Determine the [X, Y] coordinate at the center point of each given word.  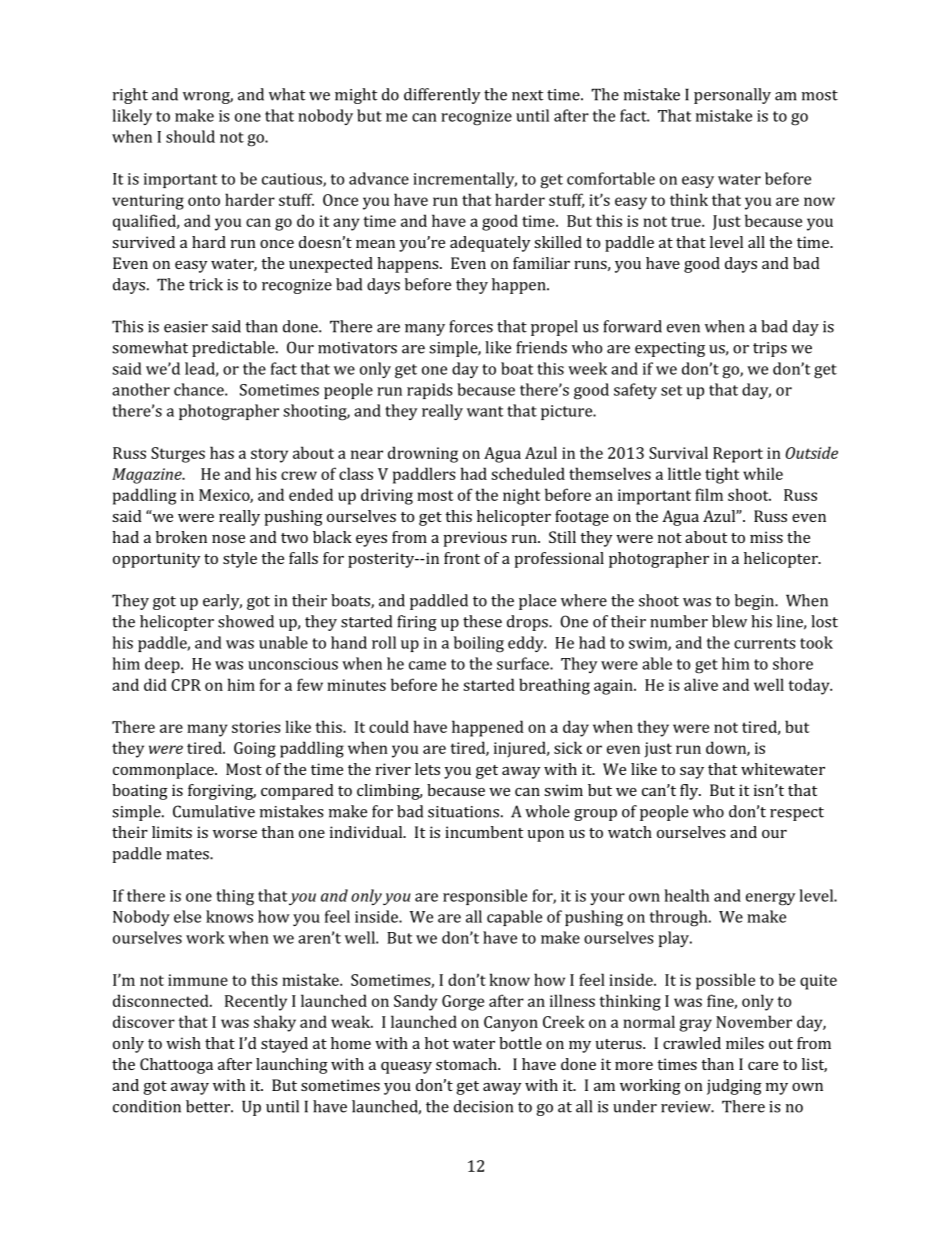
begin [756, 602]
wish [183, 1043]
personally [732, 96]
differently [442, 96]
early [222, 602]
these [482, 621]
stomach [467, 1064]
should [190, 136]
